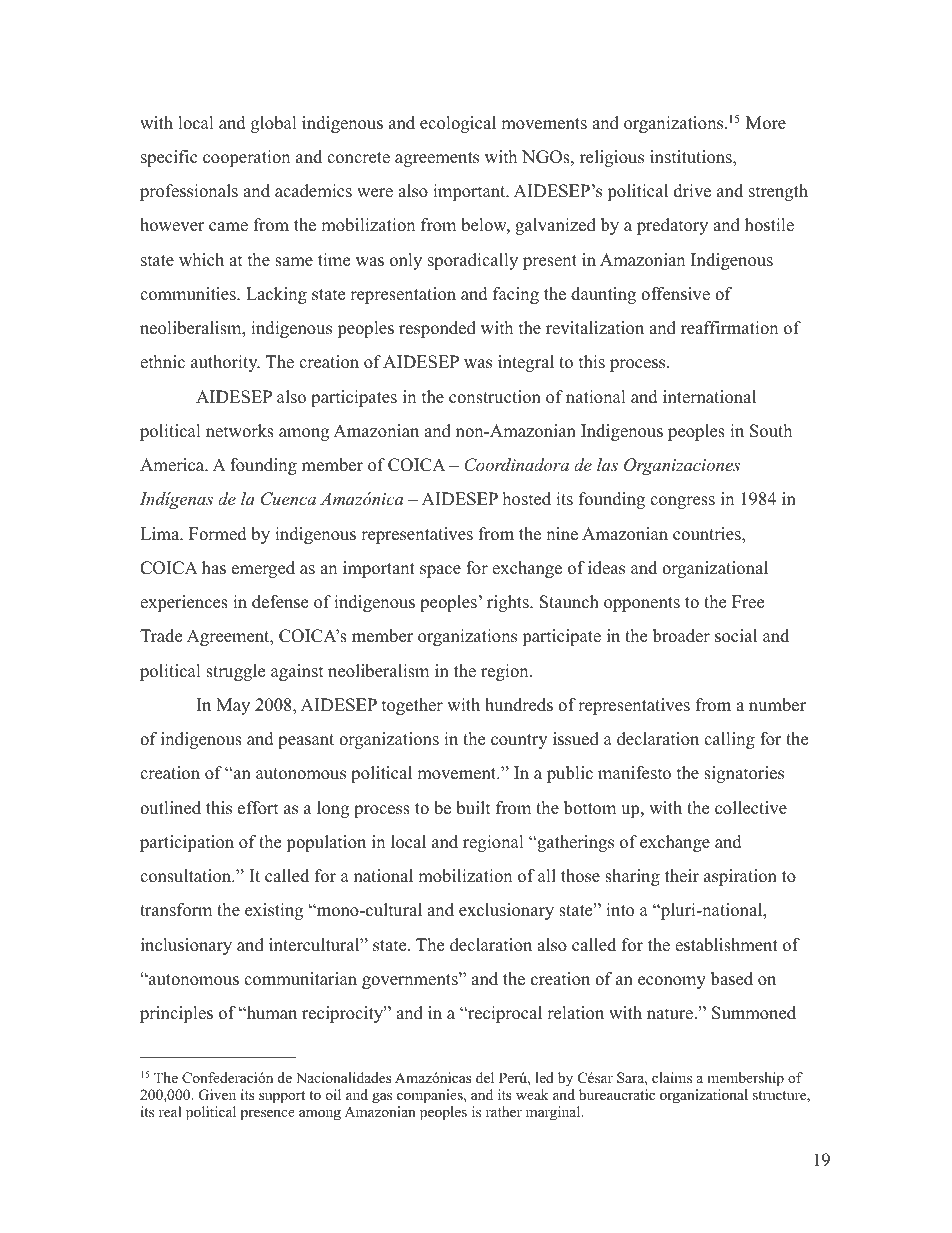 The width and height of the screenshot is (952, 1233). I want to click on built, so click(473, 808).
